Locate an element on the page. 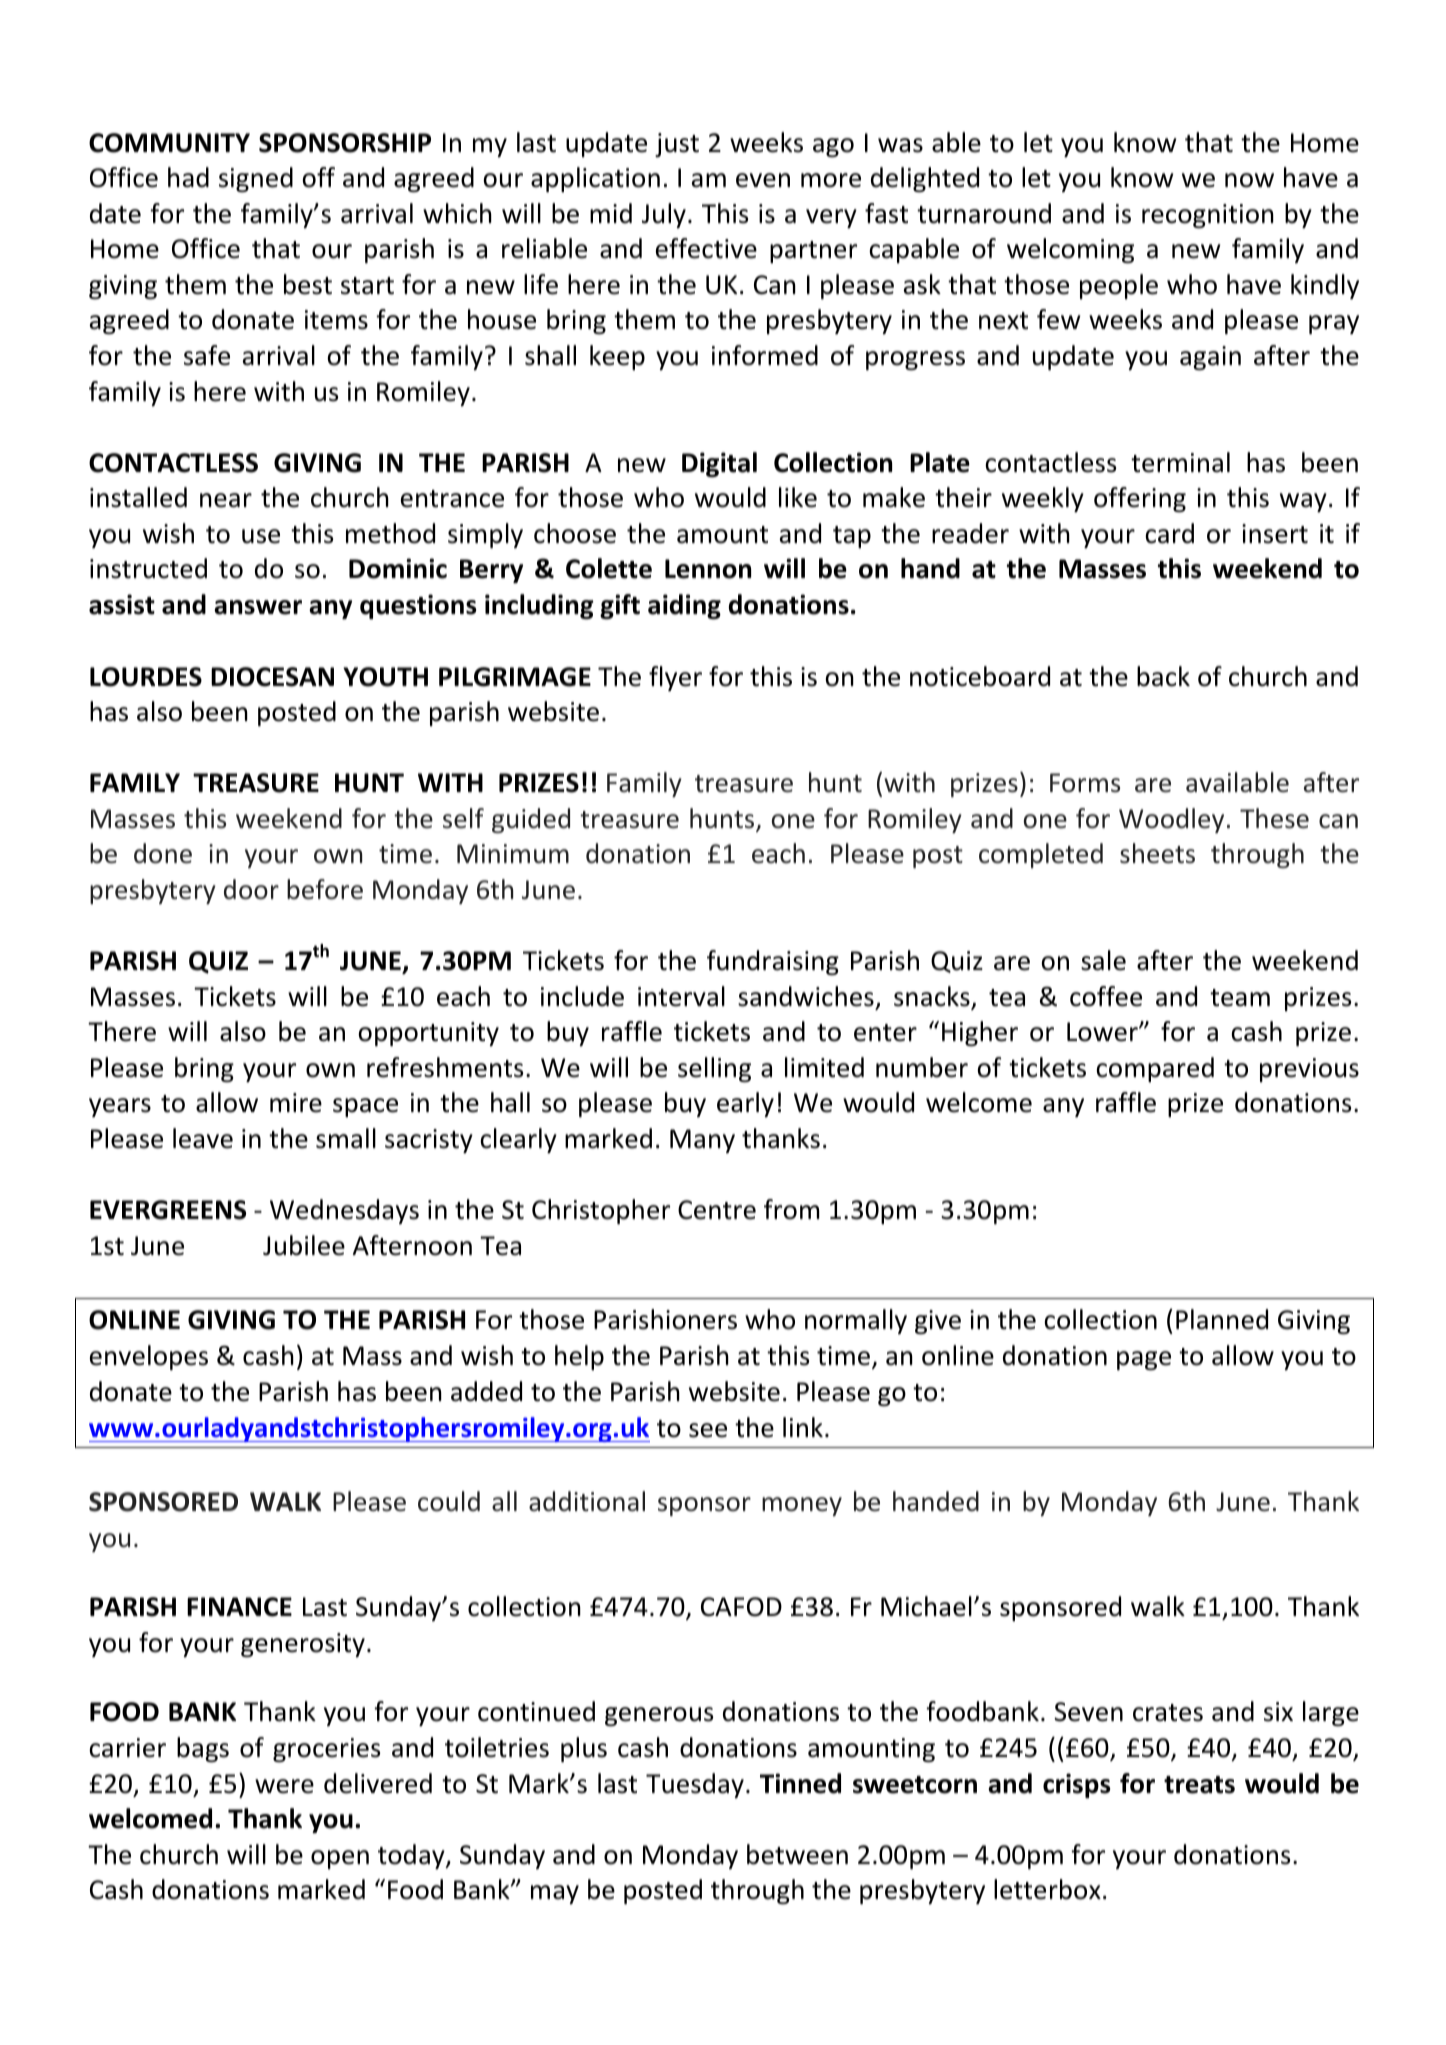 The image size is (1446, 2045). interval is located at coordinates (681, 996).
